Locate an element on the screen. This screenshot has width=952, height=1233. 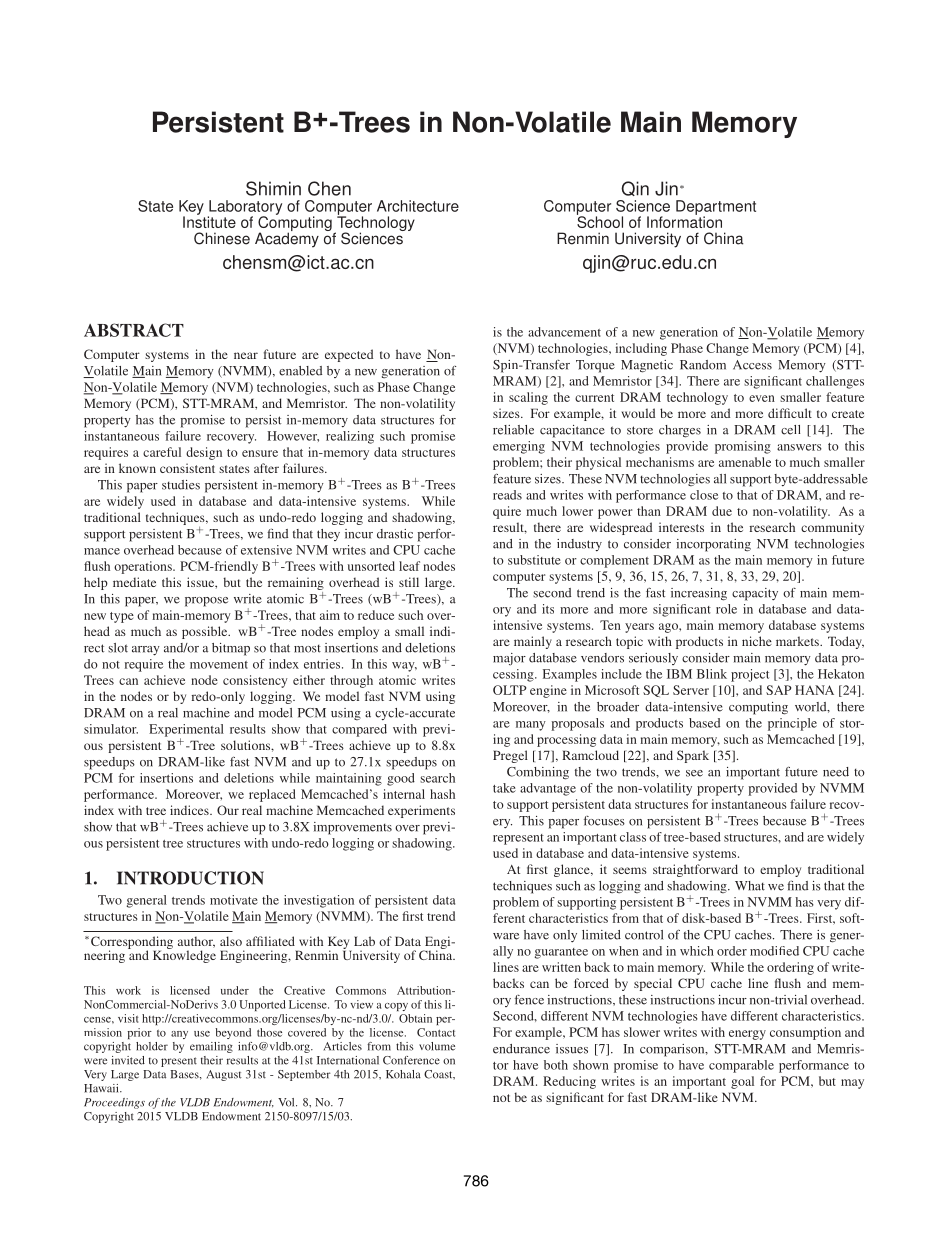
August is located at coordinates (224, 1075).
